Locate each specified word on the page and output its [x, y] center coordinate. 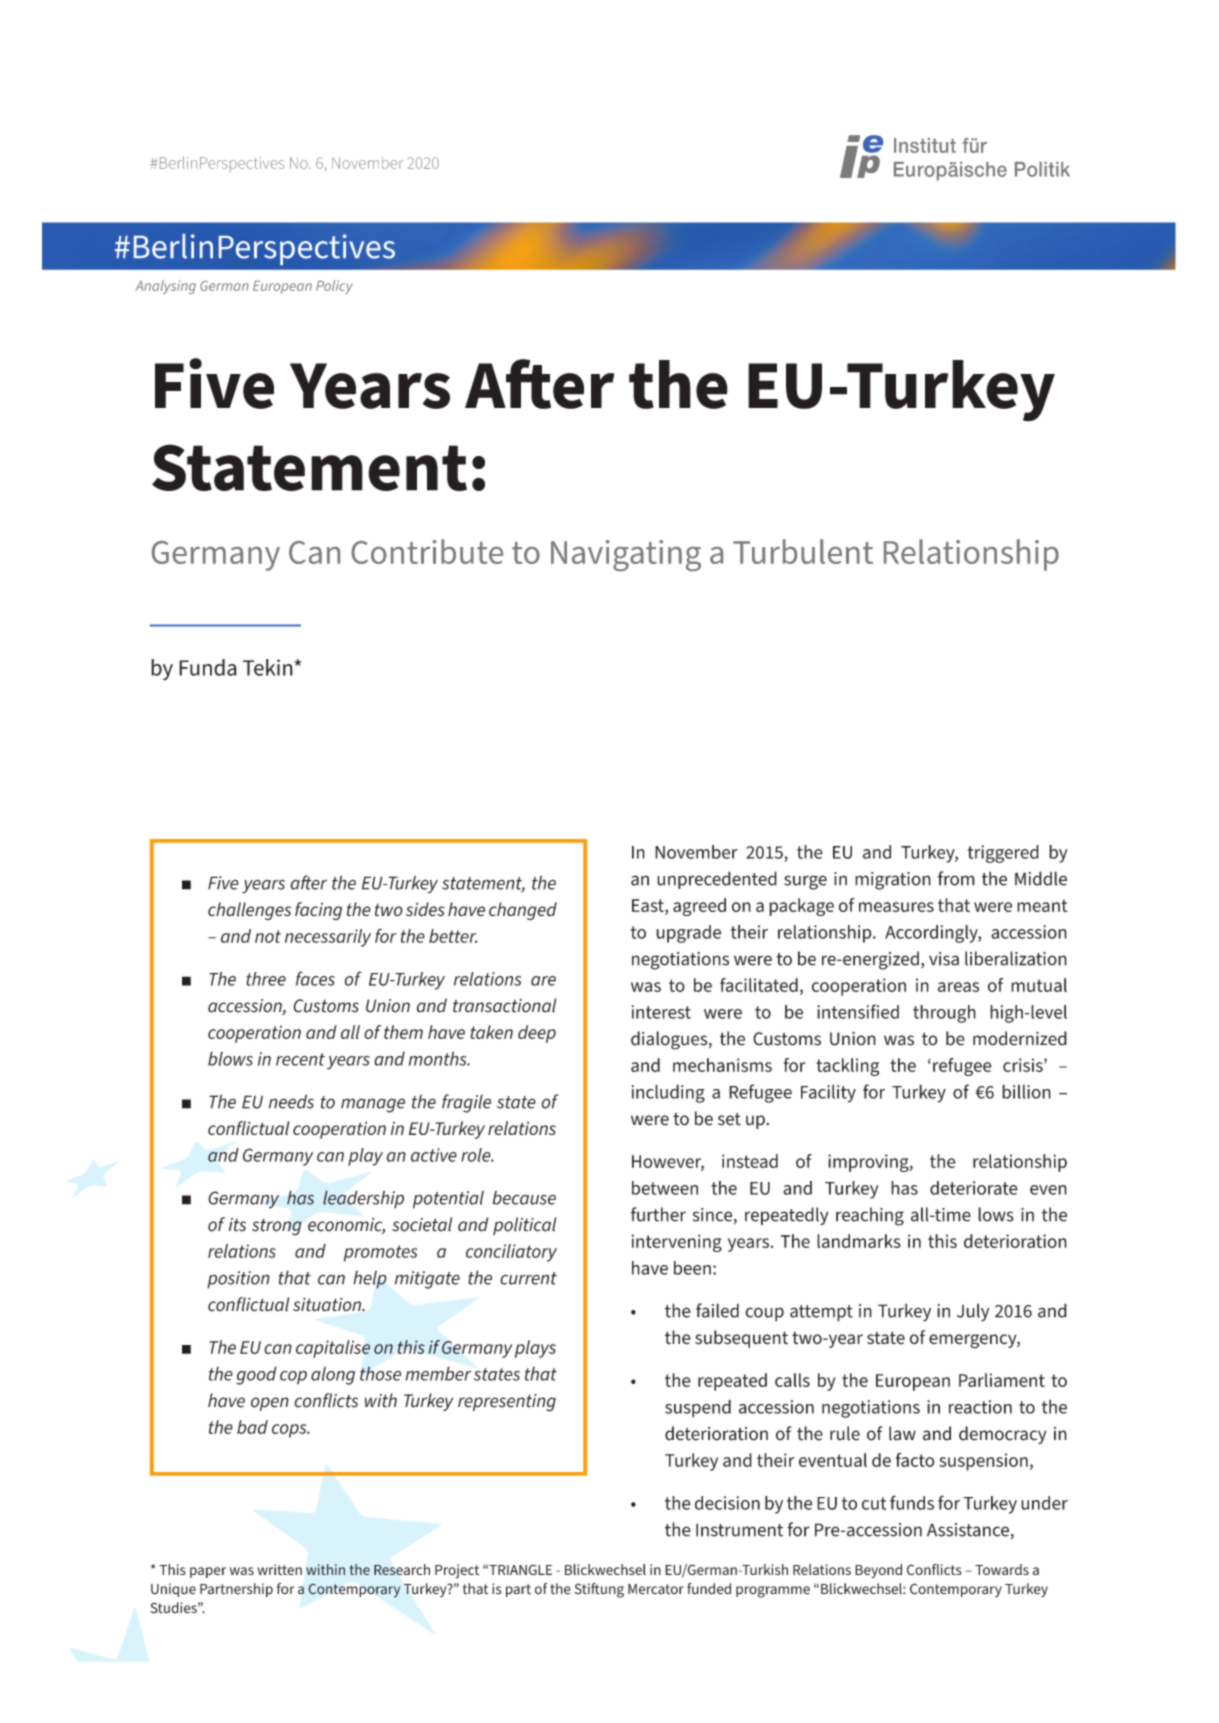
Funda [208, 667]
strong [277, 1227]
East [649, 907]
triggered [1003, 854]
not [268, 936]
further [658, 1214]
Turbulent [803, 551]
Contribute [427, 551]
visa [944, 959]
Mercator [656, 1589]
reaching [870, 1216]
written [279, 1569]
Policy [334, 287]
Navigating [626, 555]
